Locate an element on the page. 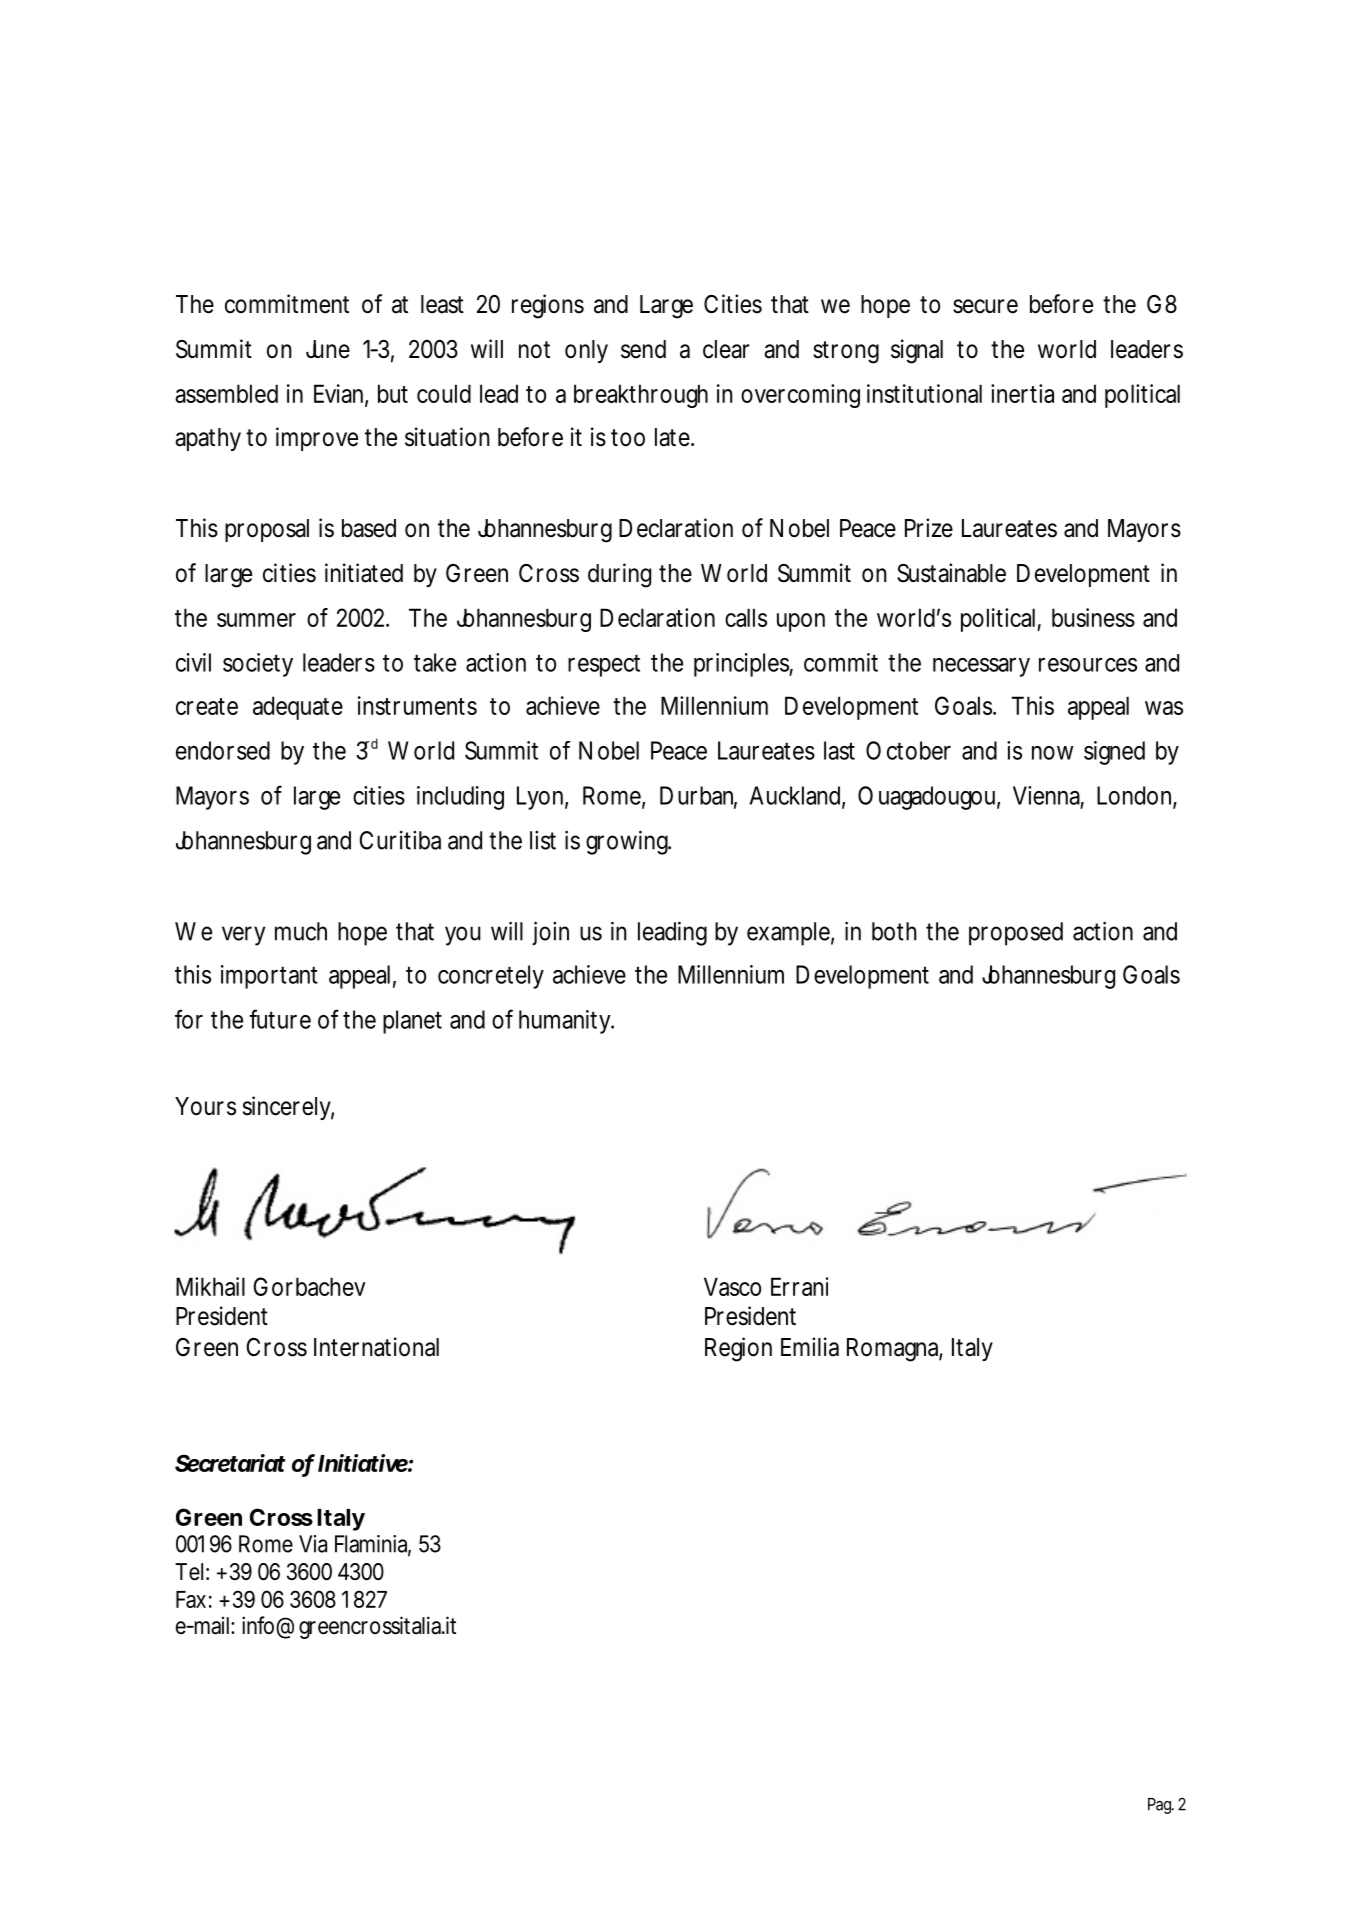 The image size is (1362, 1926). endorsed is located at coordinates (223, 750).
